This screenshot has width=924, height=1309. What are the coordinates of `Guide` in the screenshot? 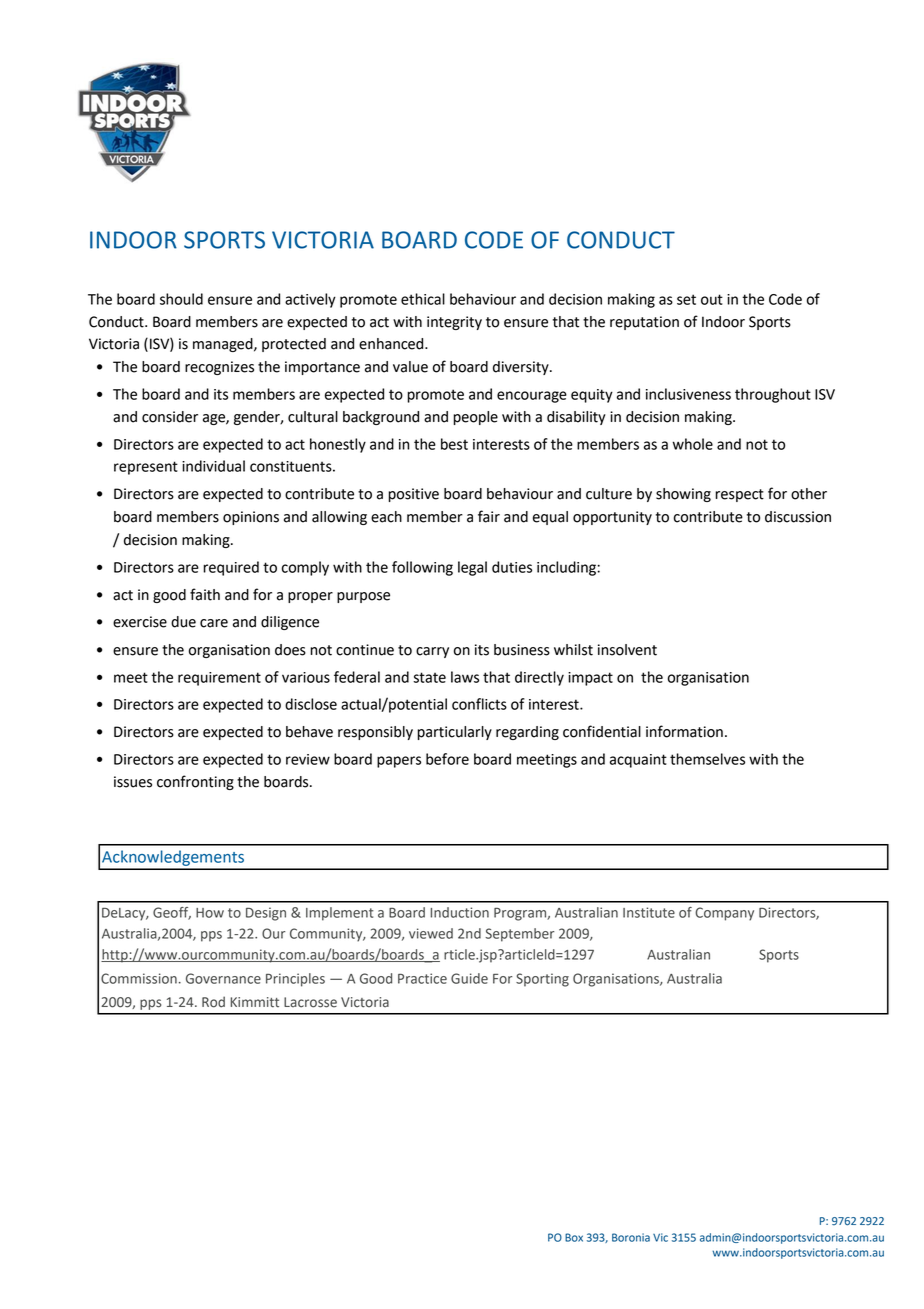 It's located at (469, 978).
